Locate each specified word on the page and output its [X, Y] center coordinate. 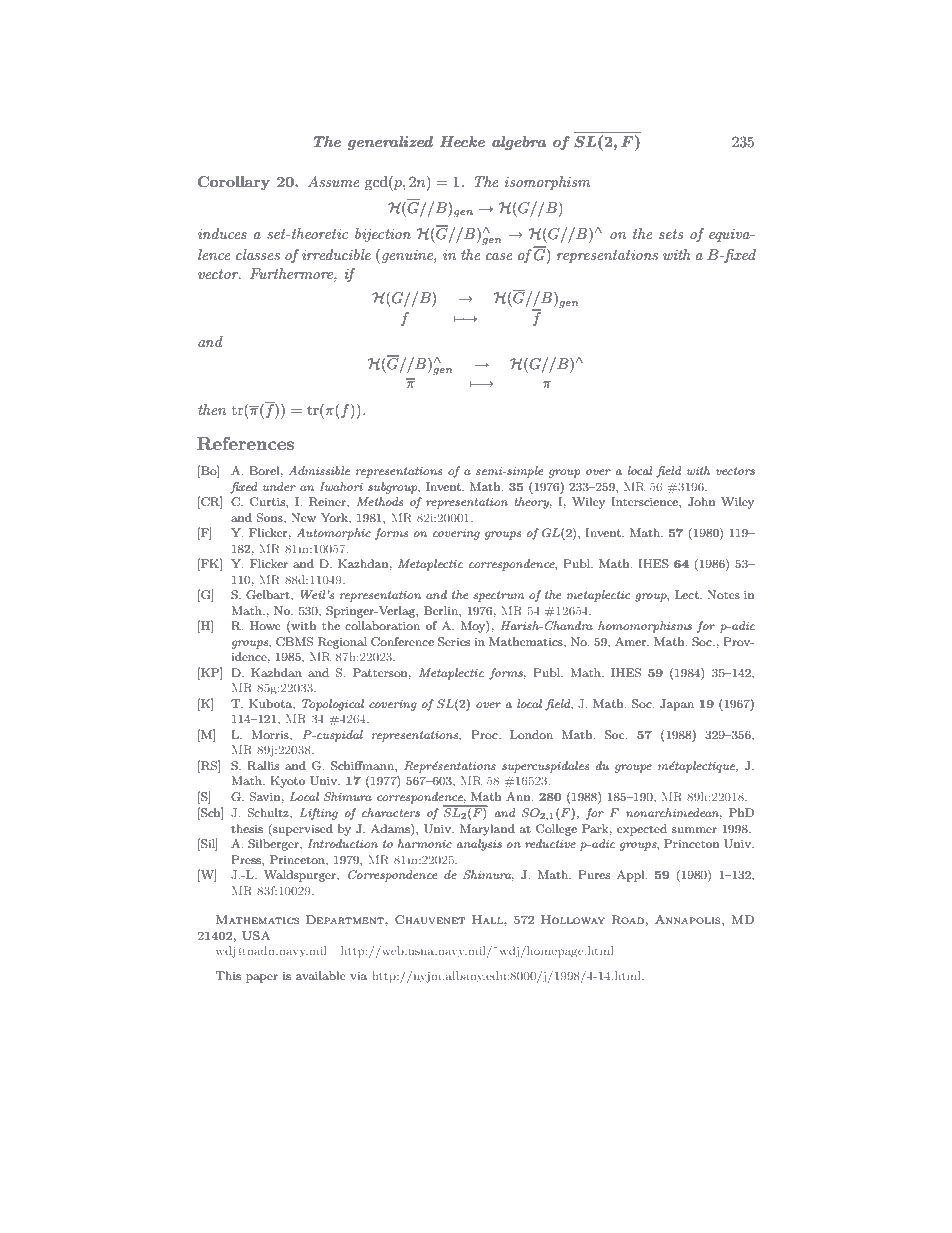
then [212, 409]
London [531, 734]
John [701, 502]
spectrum [498, 596]
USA [256, 936]
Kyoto [287, 782]
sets [671, 234]
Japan [677, 705]
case [499, 256]
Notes [723, 594]
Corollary [234, 183]
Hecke [462, 141]
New [303, 517]
